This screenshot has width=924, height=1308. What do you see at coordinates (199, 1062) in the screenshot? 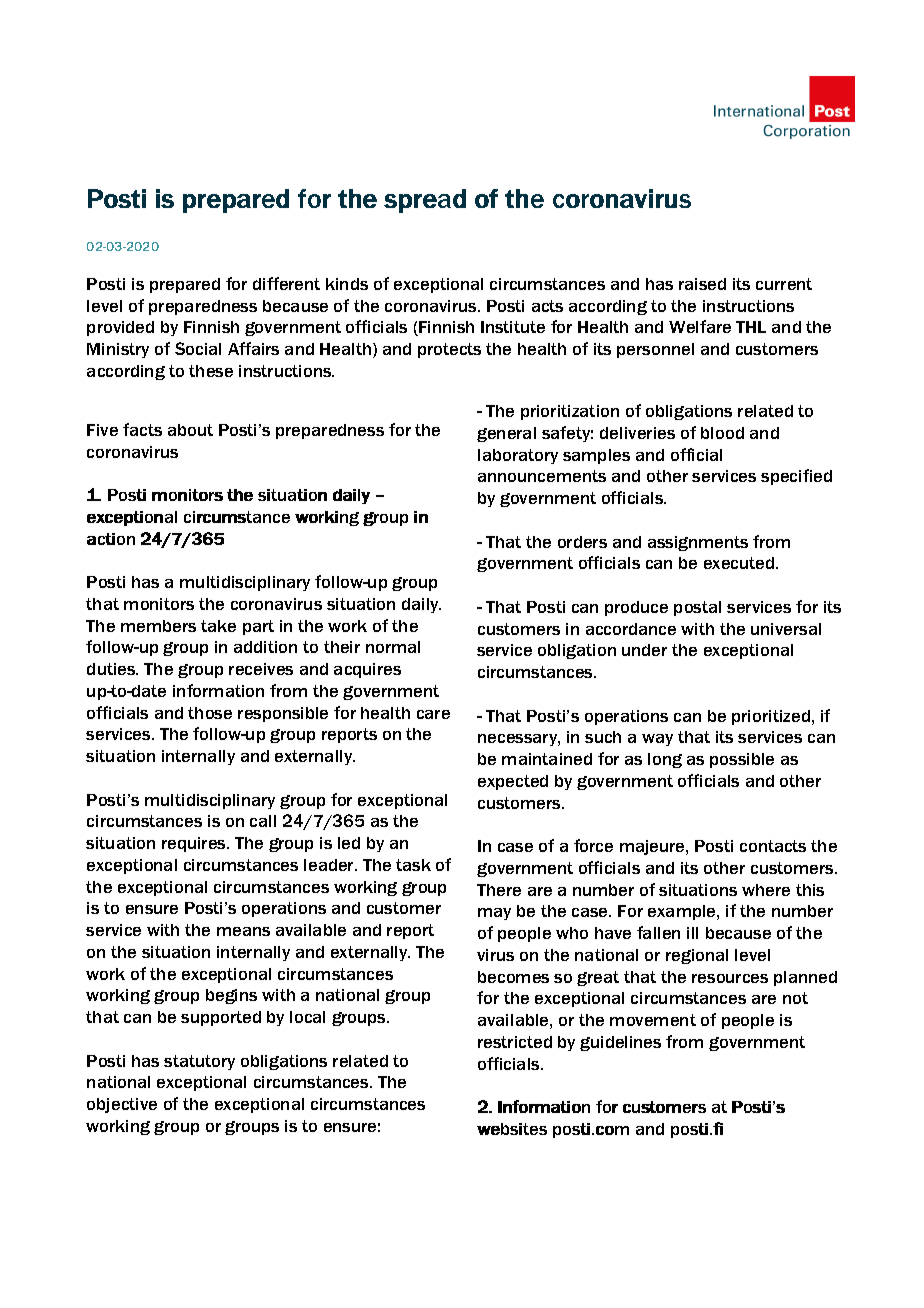
I see `statutory` at bounding box center [199, 1062].
